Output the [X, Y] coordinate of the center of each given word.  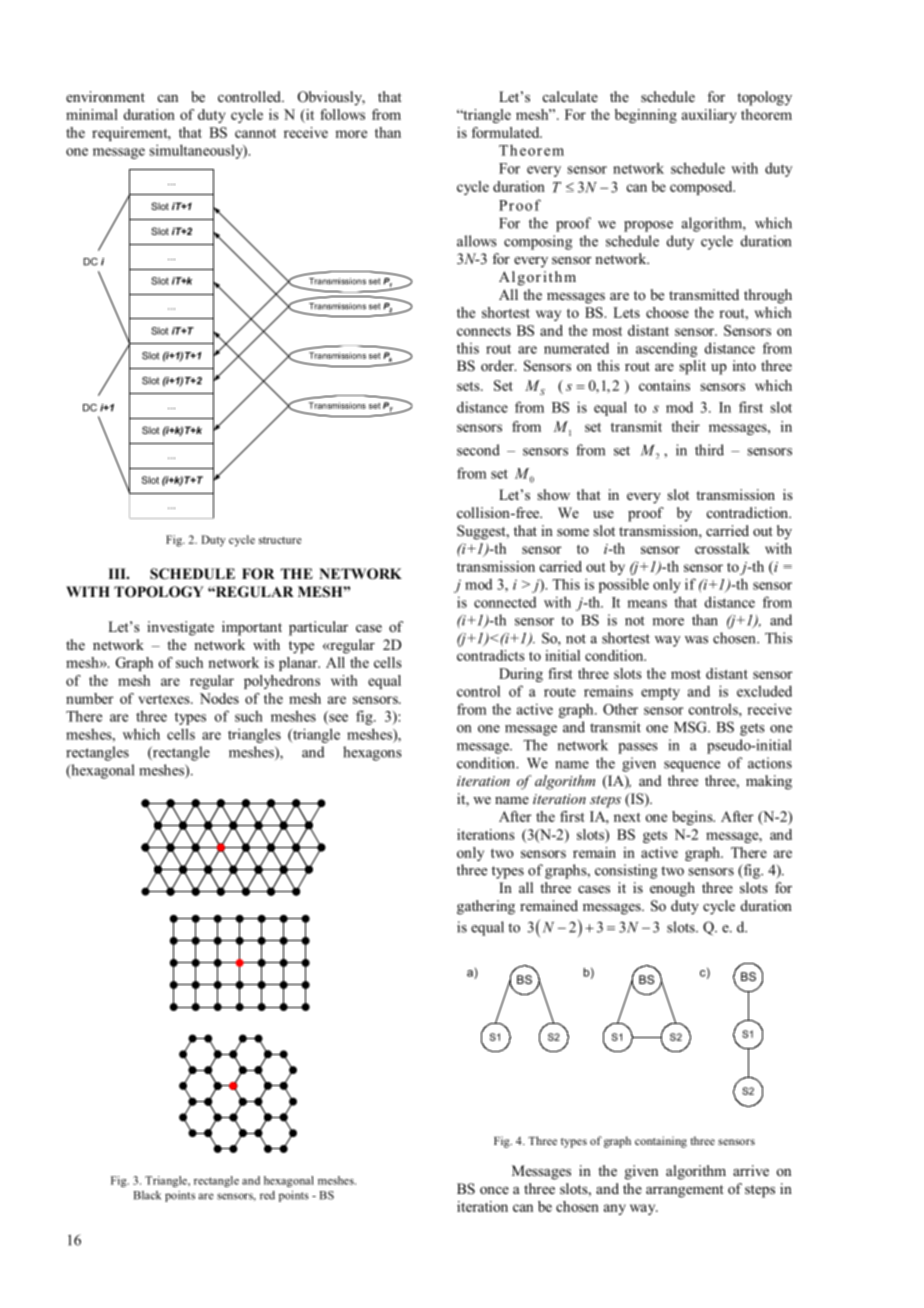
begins [693, 818]
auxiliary [709, 116]
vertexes [165, 699]
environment [105, 96]
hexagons [372, 753]
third [709, 450]
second [478, 450]
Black [147, 1195]
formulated [507, 132]
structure [280, 540]
